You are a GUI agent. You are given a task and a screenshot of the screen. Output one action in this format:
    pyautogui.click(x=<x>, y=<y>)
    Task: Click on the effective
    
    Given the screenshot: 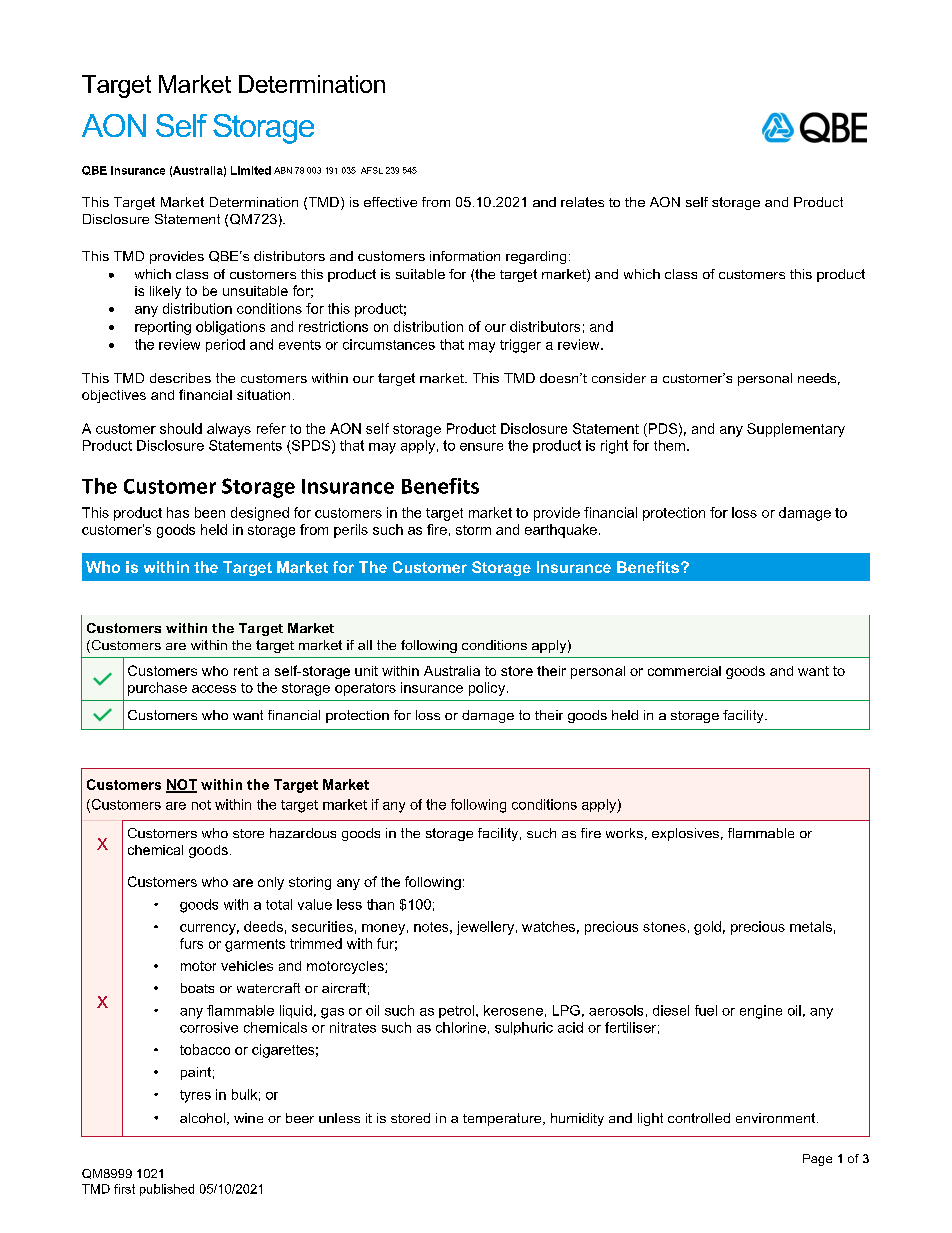 What is the action you would take?
    pyautogui.click(x=390, y=202)
